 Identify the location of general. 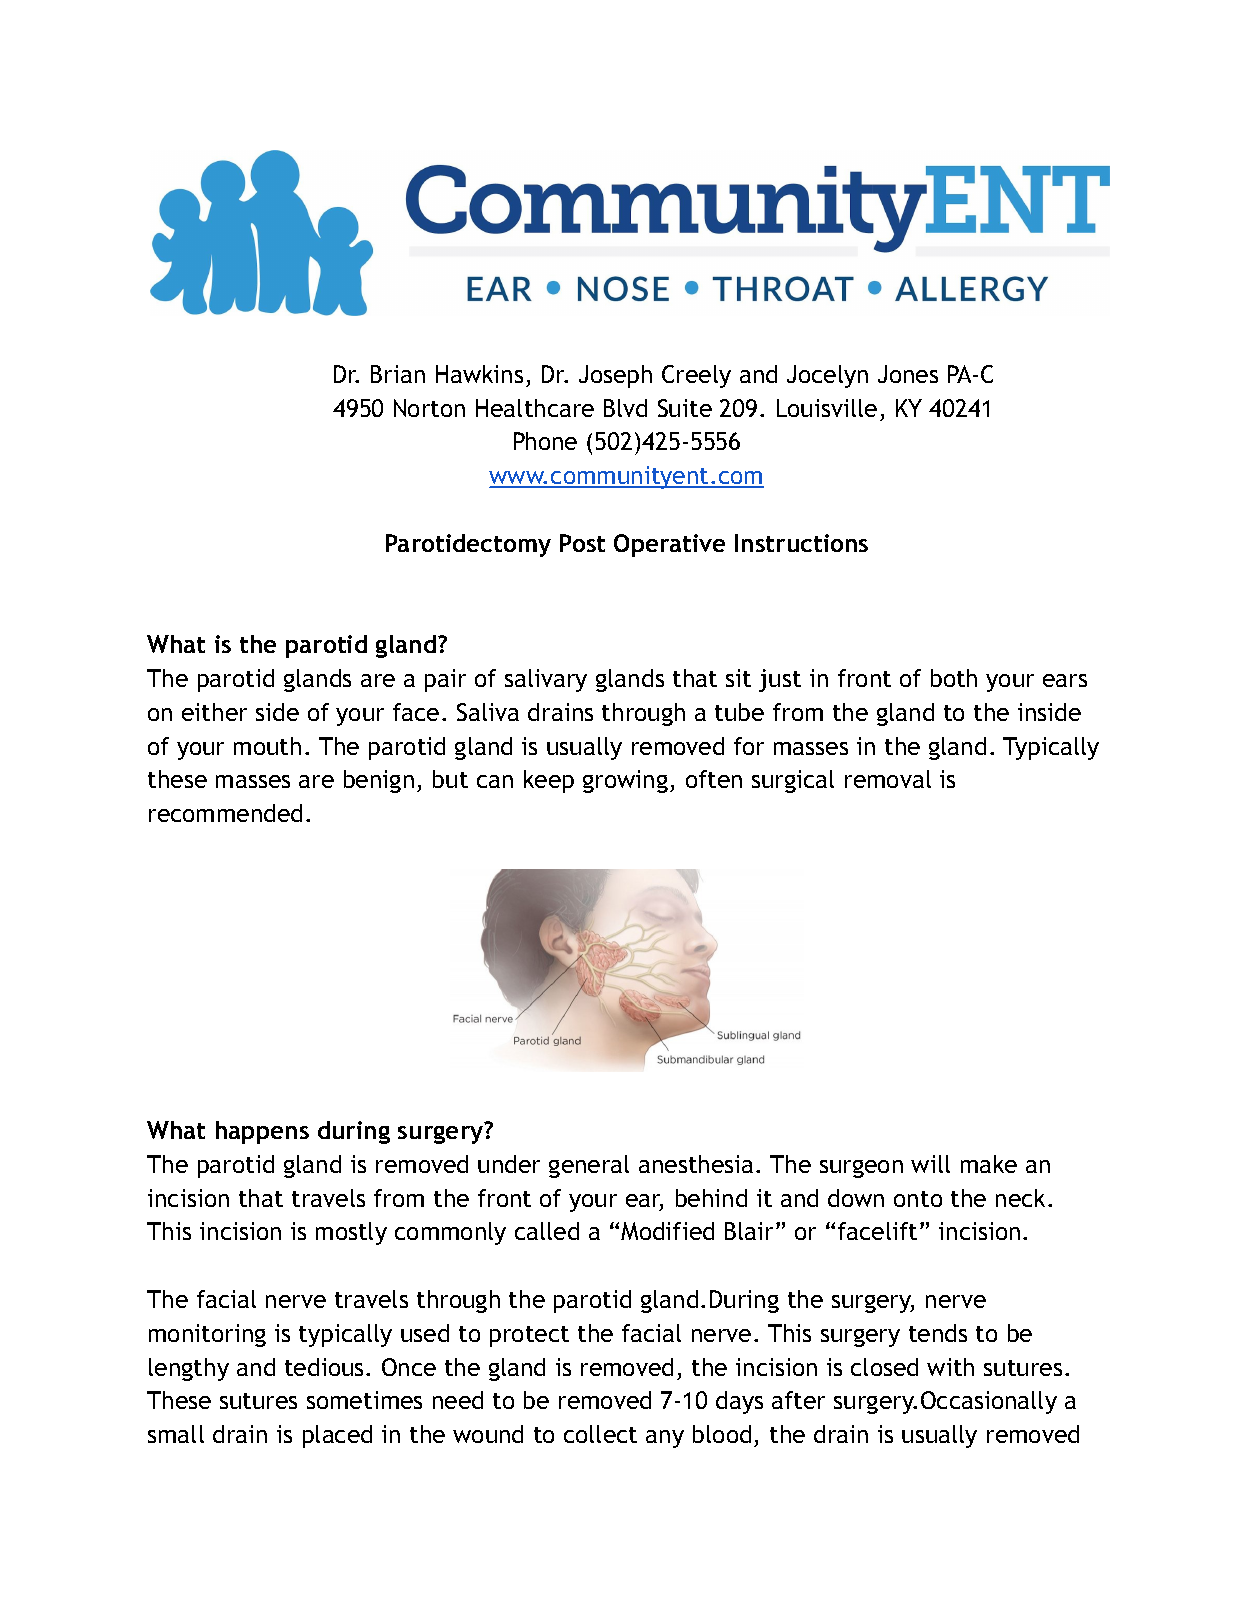
(589, 1166).
